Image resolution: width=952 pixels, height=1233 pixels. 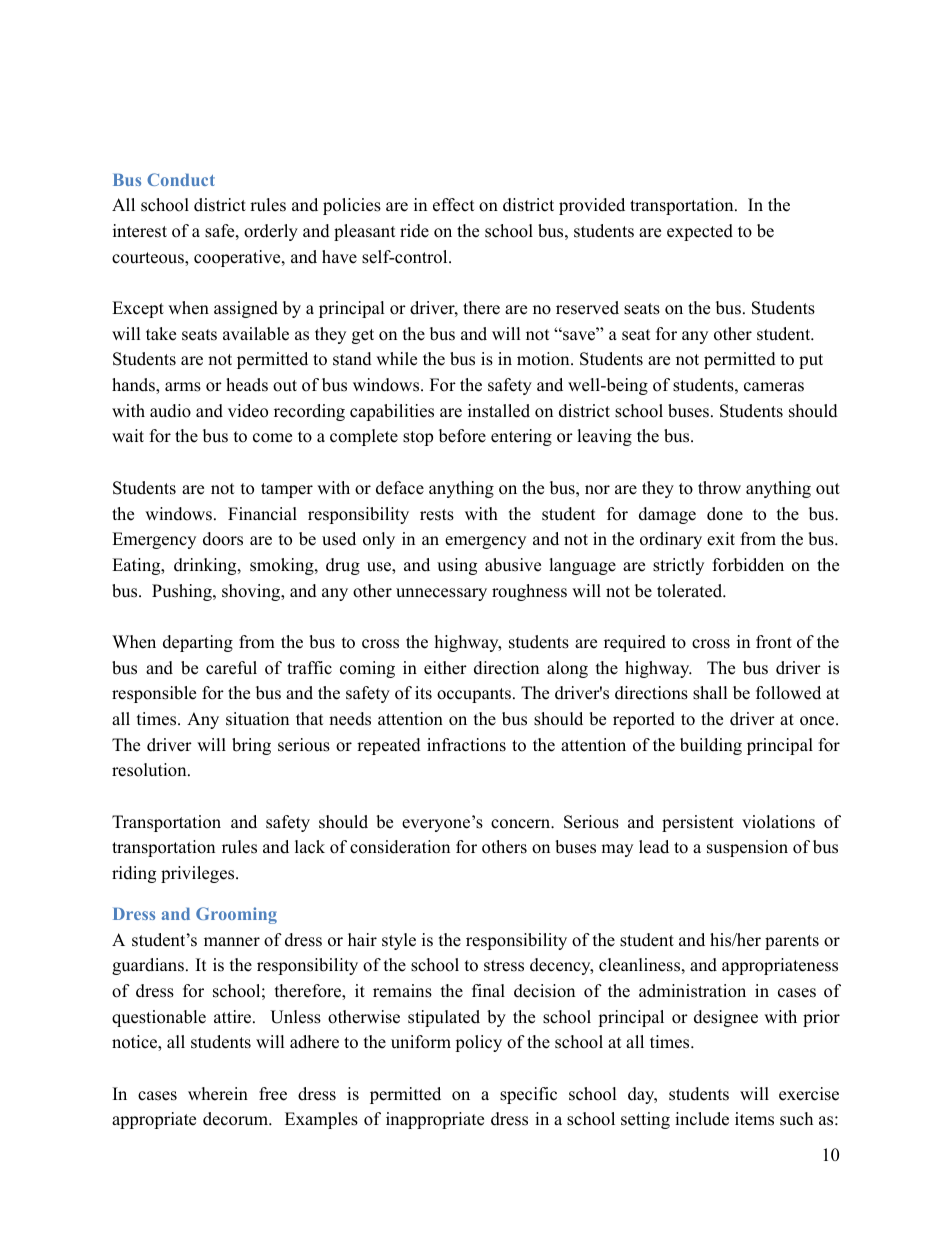 What do you see at coordinates (499, 411) in the document?
I see `installed` at bounding box center [499, 411].
